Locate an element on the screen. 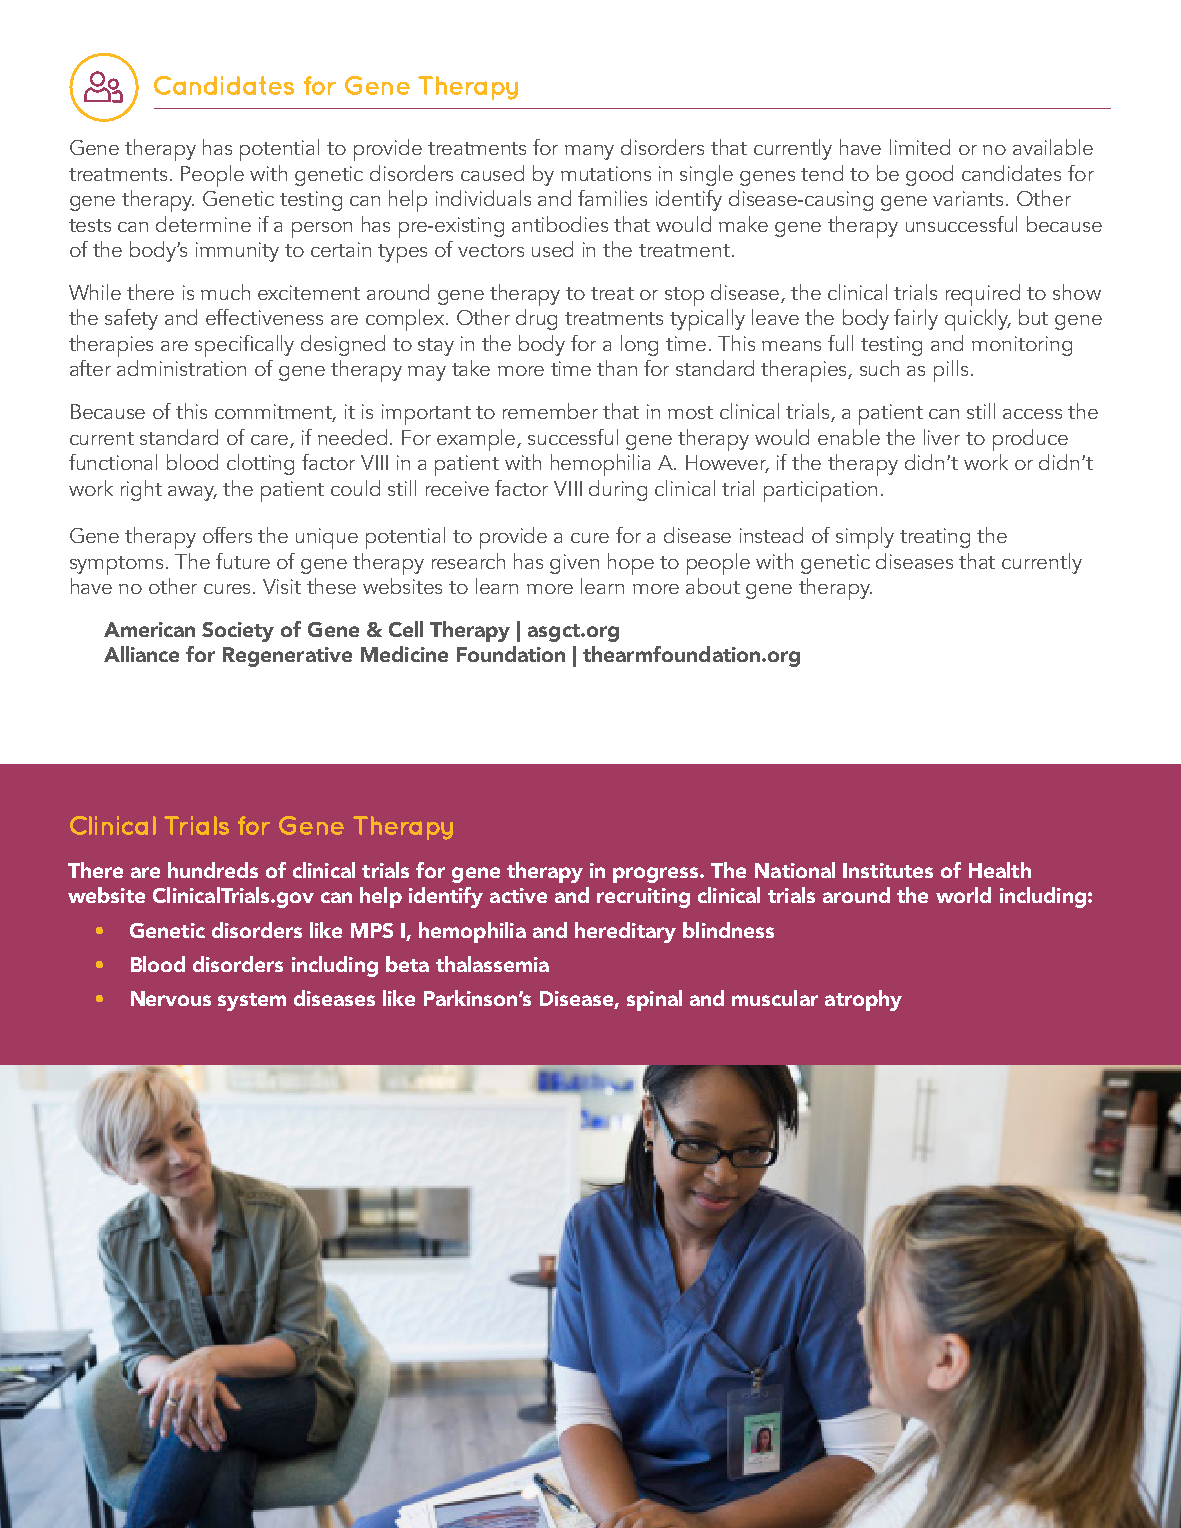 The width and height of the screenshot is (1181, 1528). good is located at coordinates (929, 175).
